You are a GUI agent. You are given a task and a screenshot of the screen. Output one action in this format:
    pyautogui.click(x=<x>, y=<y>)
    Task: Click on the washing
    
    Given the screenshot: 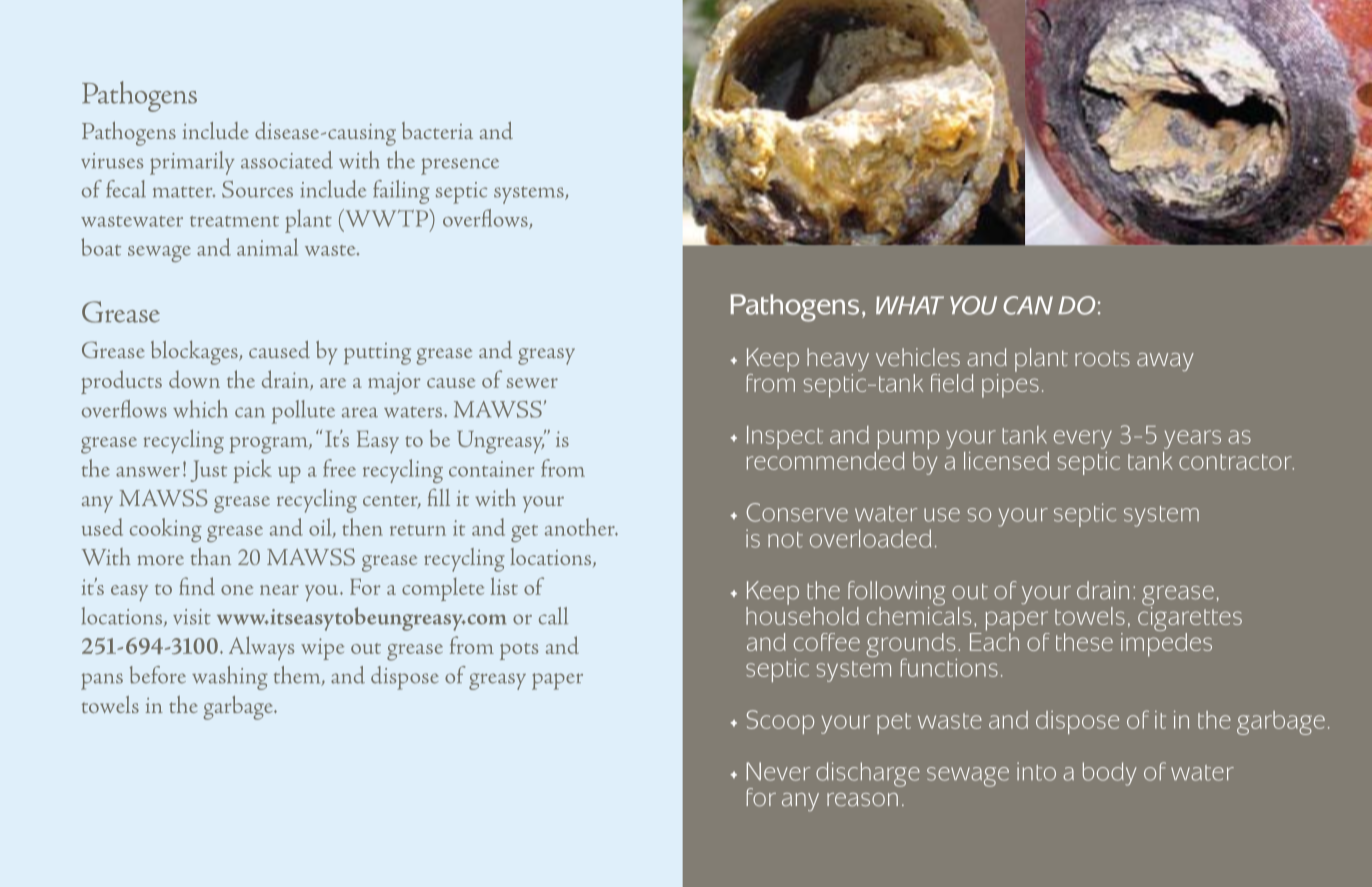 What is the action you would take?
    pyautogui.click(x=230, y=678)
